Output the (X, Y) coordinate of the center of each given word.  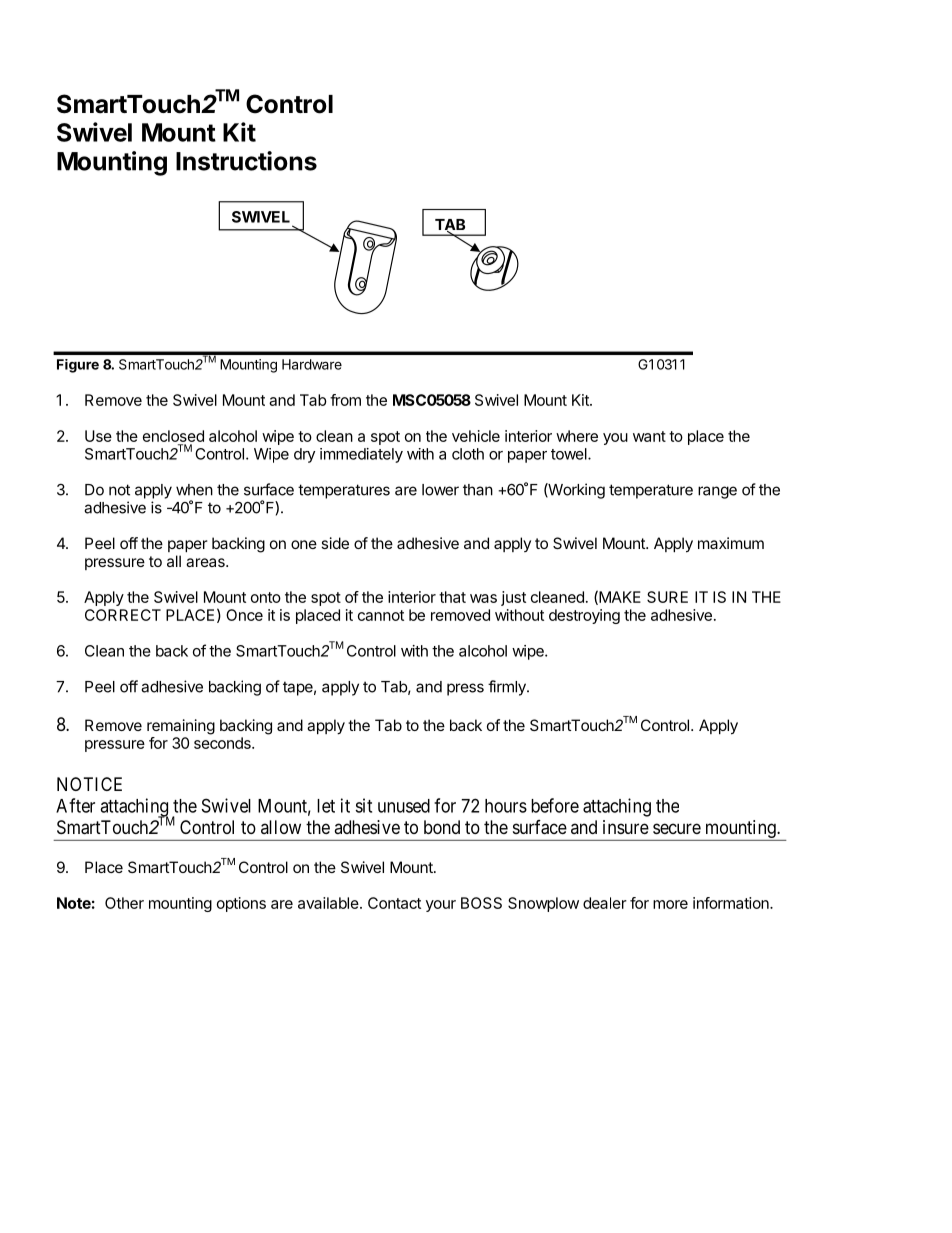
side (335, 543)
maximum (731, 543)
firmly (508, 688)
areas (206, 562)
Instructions (246, 161)
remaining (181, 727)
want (649, 436)
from (345, 400)
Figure (78, 366)
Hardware (312, 364)
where (577, 436)
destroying (584, 616)
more (670, 904)
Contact (394, 903)
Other (124, 903)
